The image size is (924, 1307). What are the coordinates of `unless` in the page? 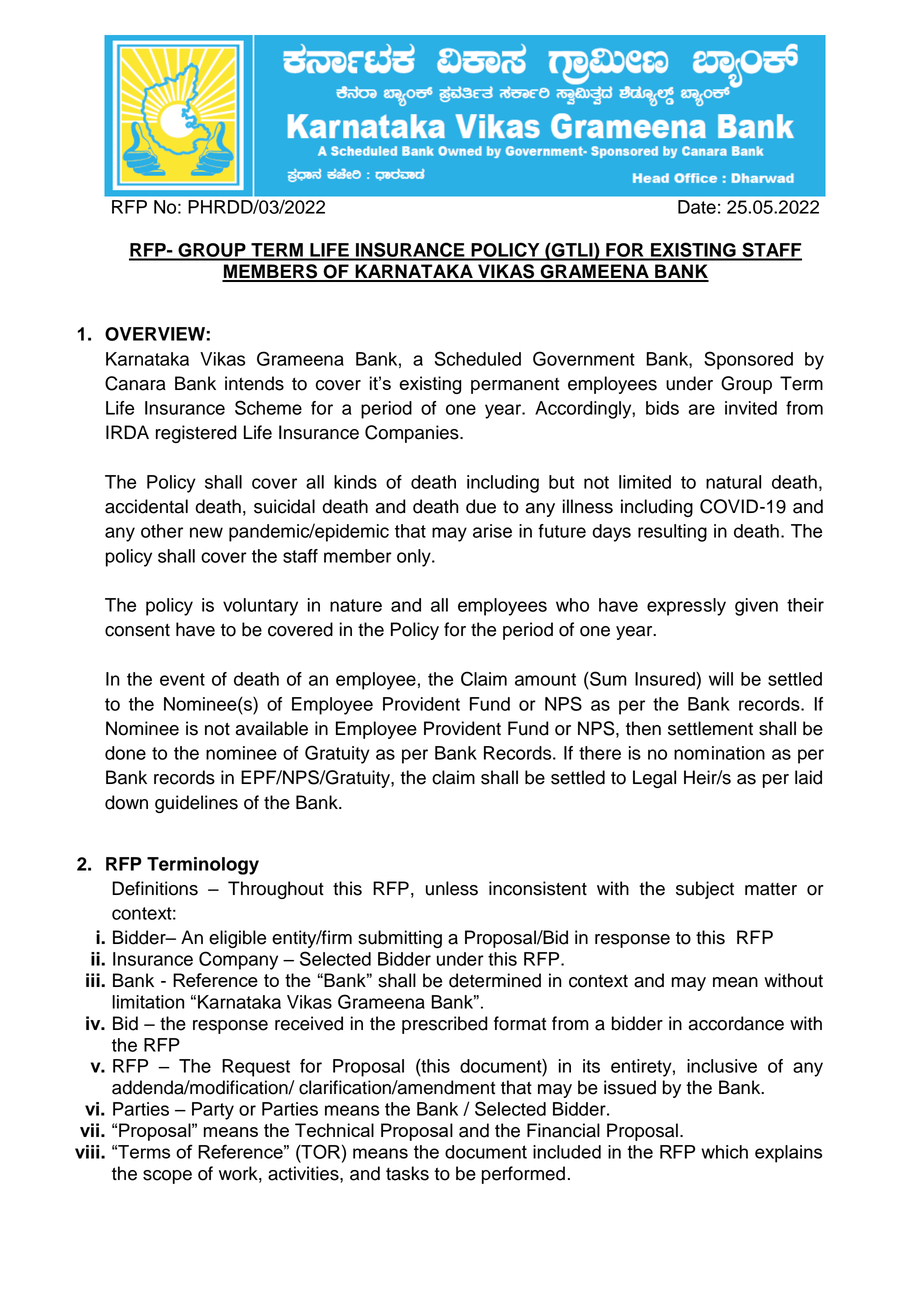 It's located at (452, 888).
